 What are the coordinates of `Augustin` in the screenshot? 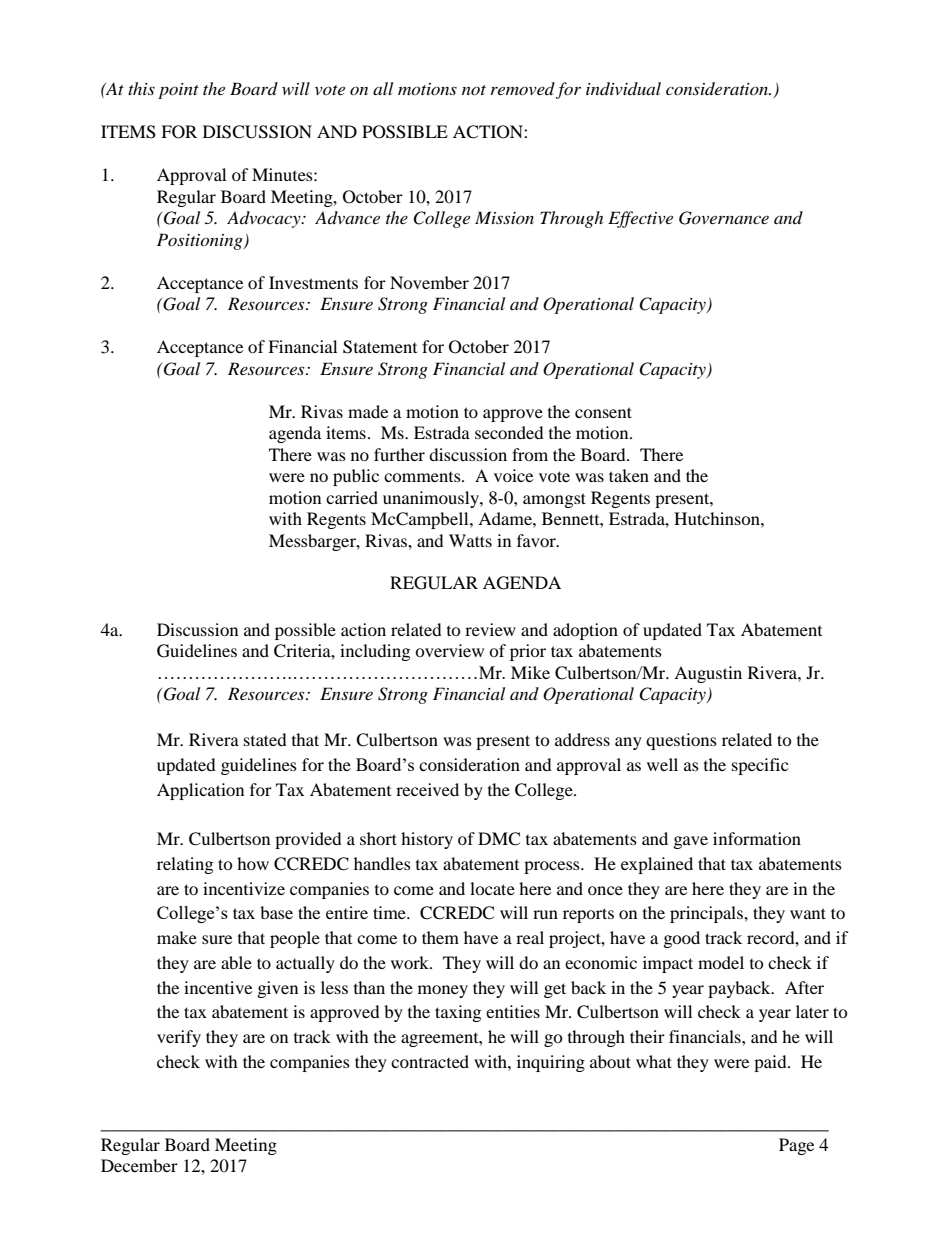 It's located at (708, 674).
